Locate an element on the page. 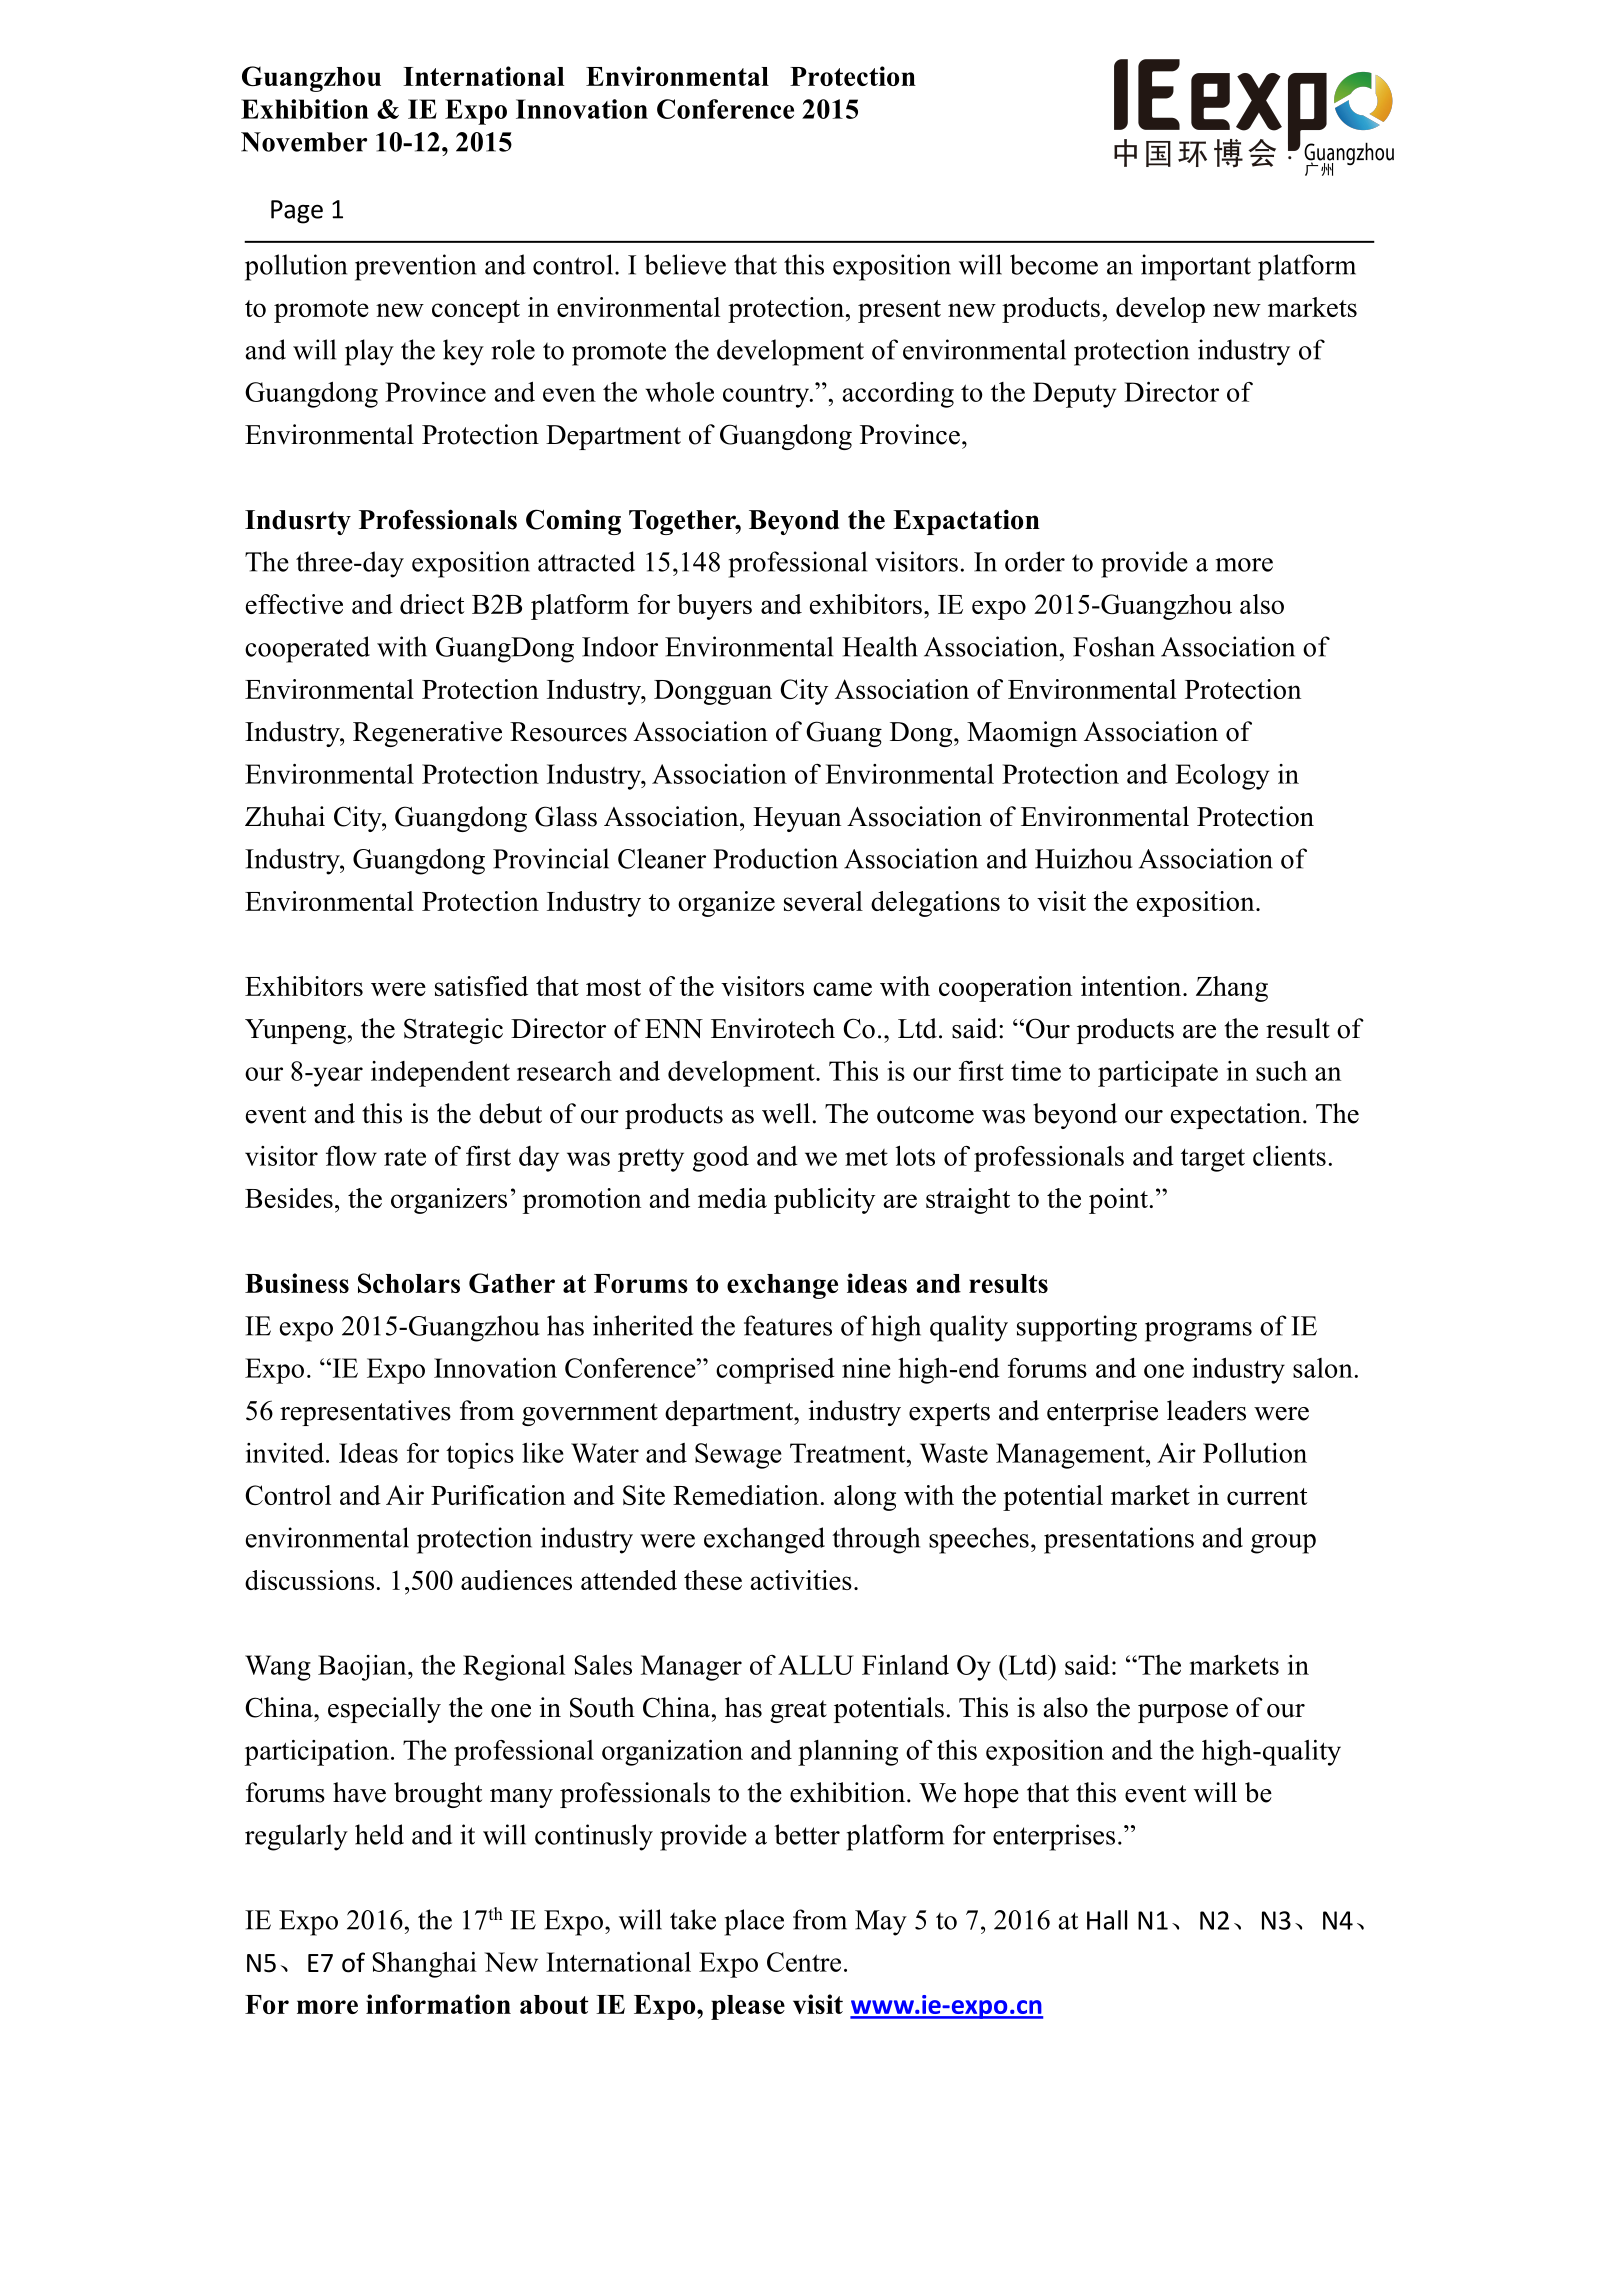  discussions is located at coordinates (309, 1580).
